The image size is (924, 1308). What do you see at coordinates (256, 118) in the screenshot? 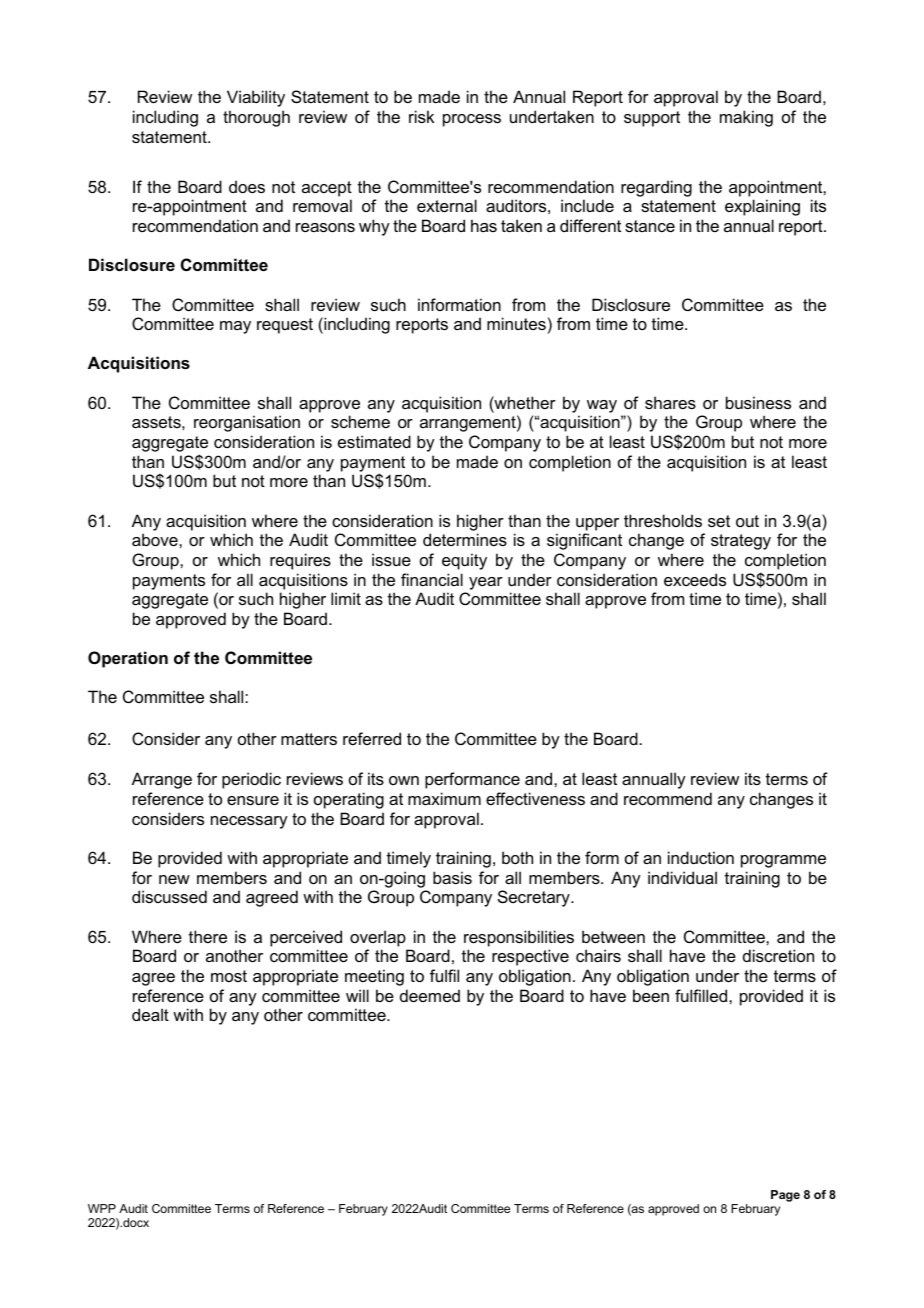
I see `thorough` at bounding box center [256, 118].
